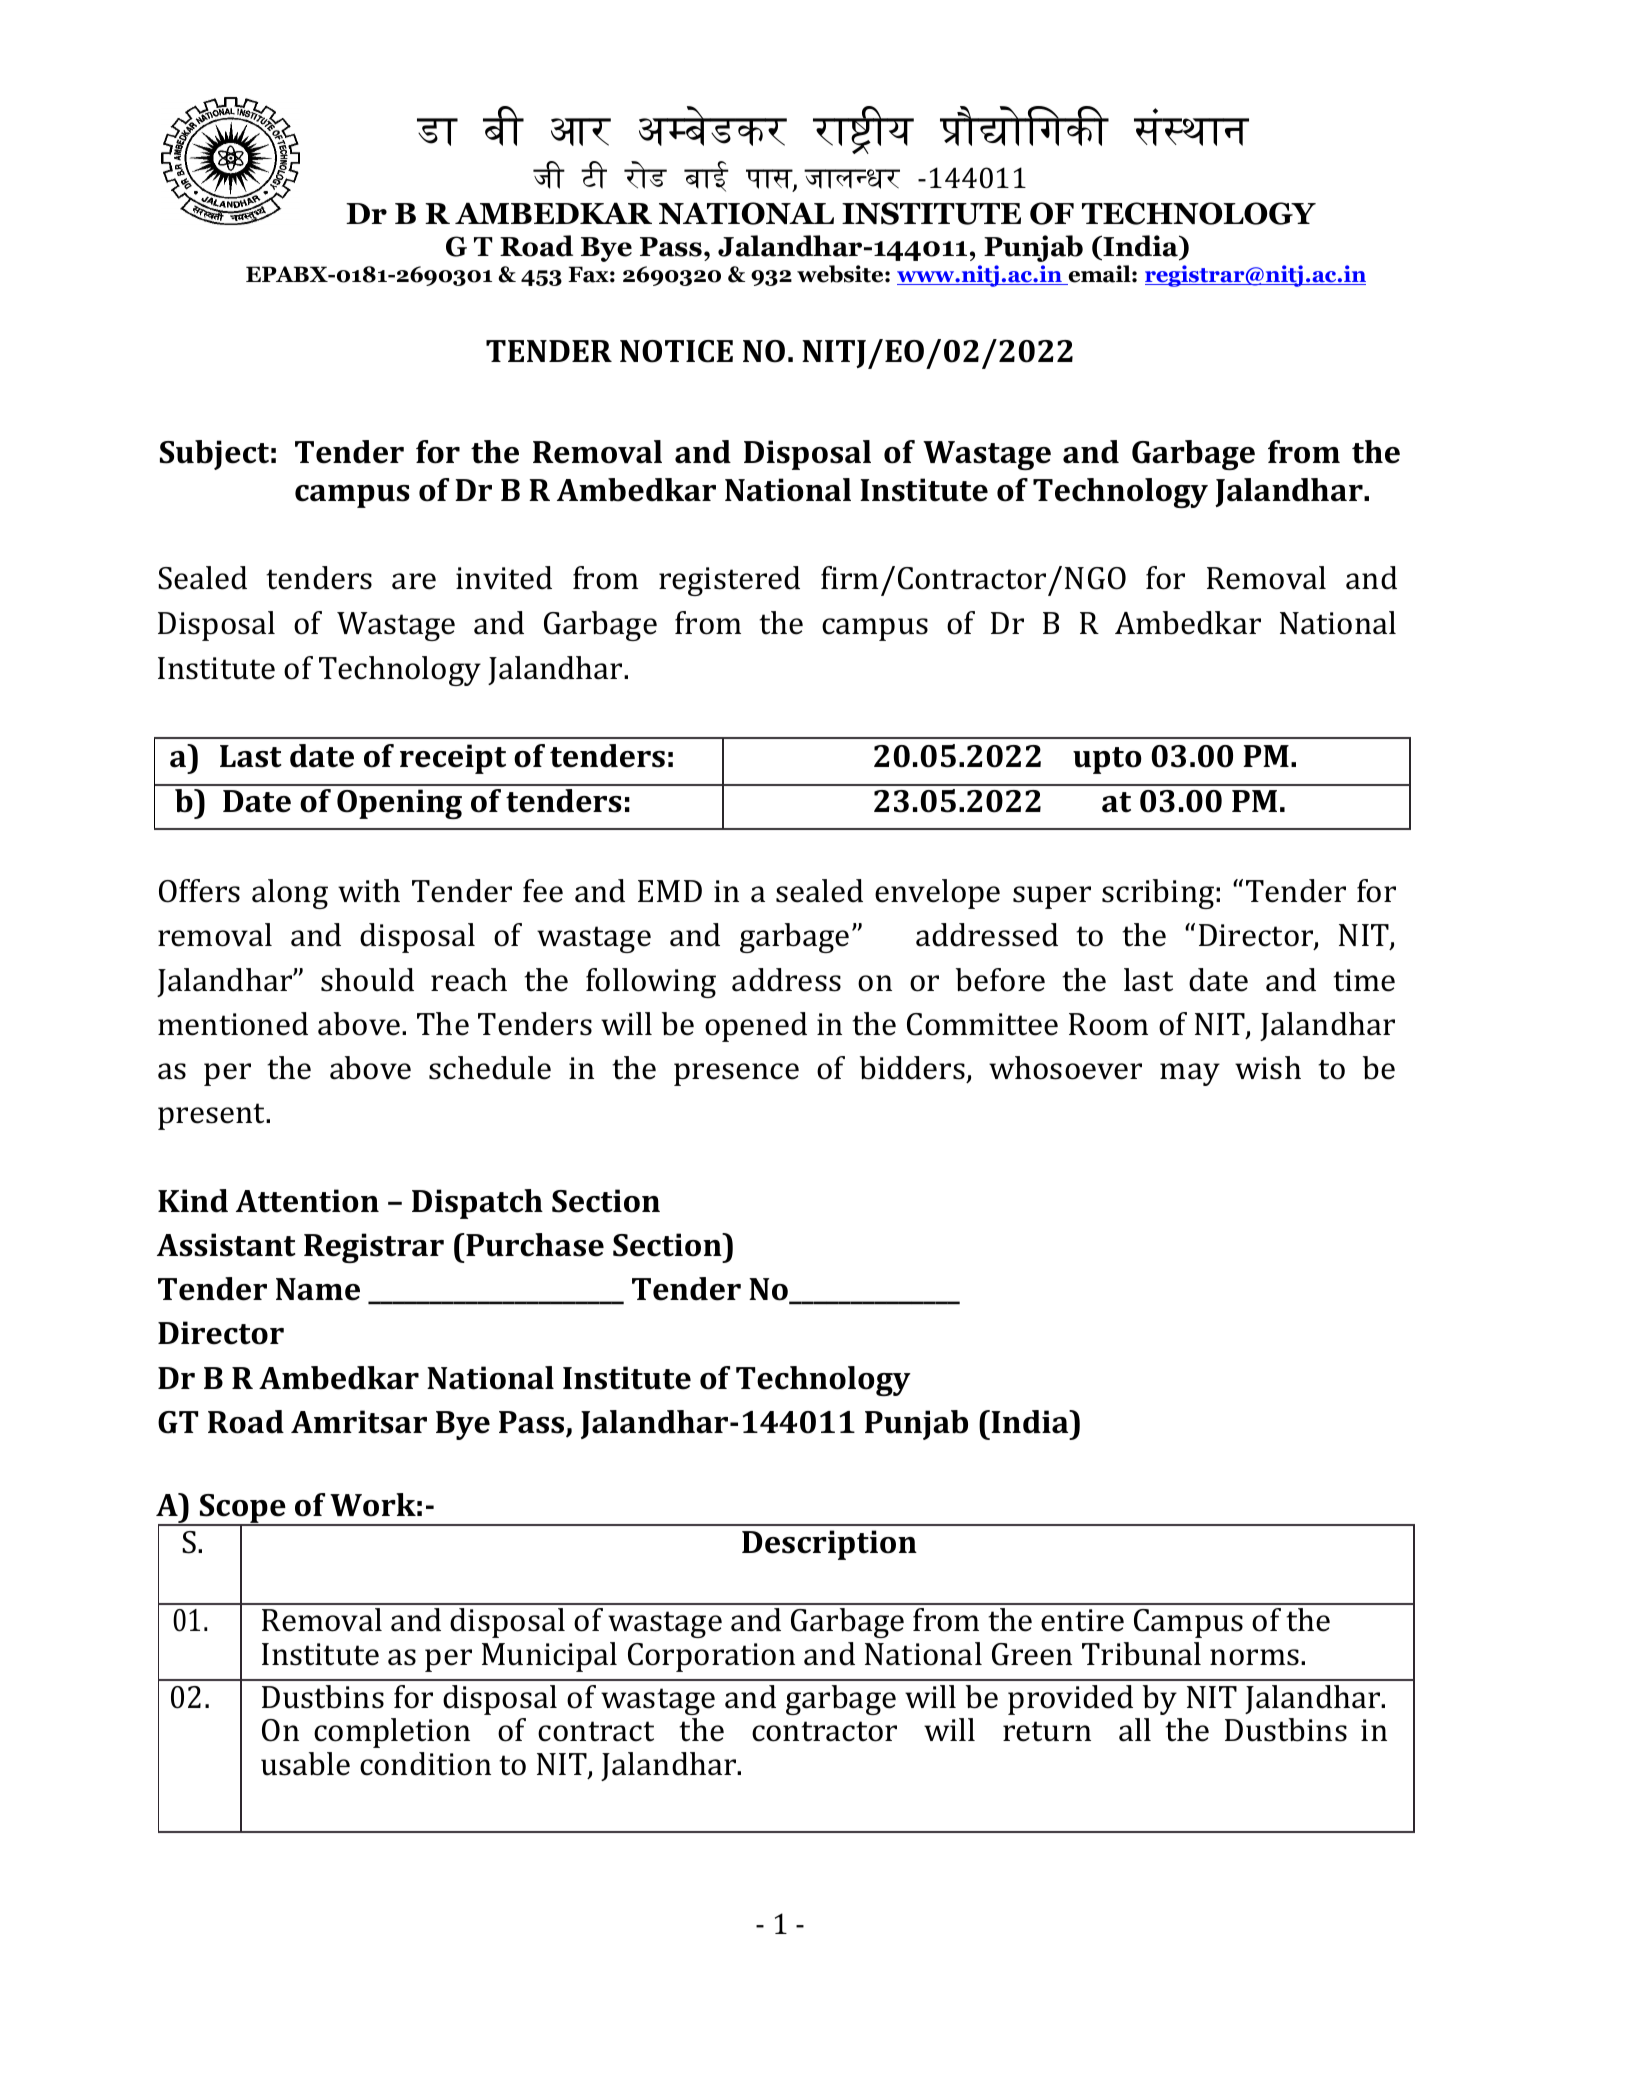 This document has width=1630, height=2075. What do you see at coordinates (414, 581) in the document?
I see `are` at bounding box center [414, 581].
